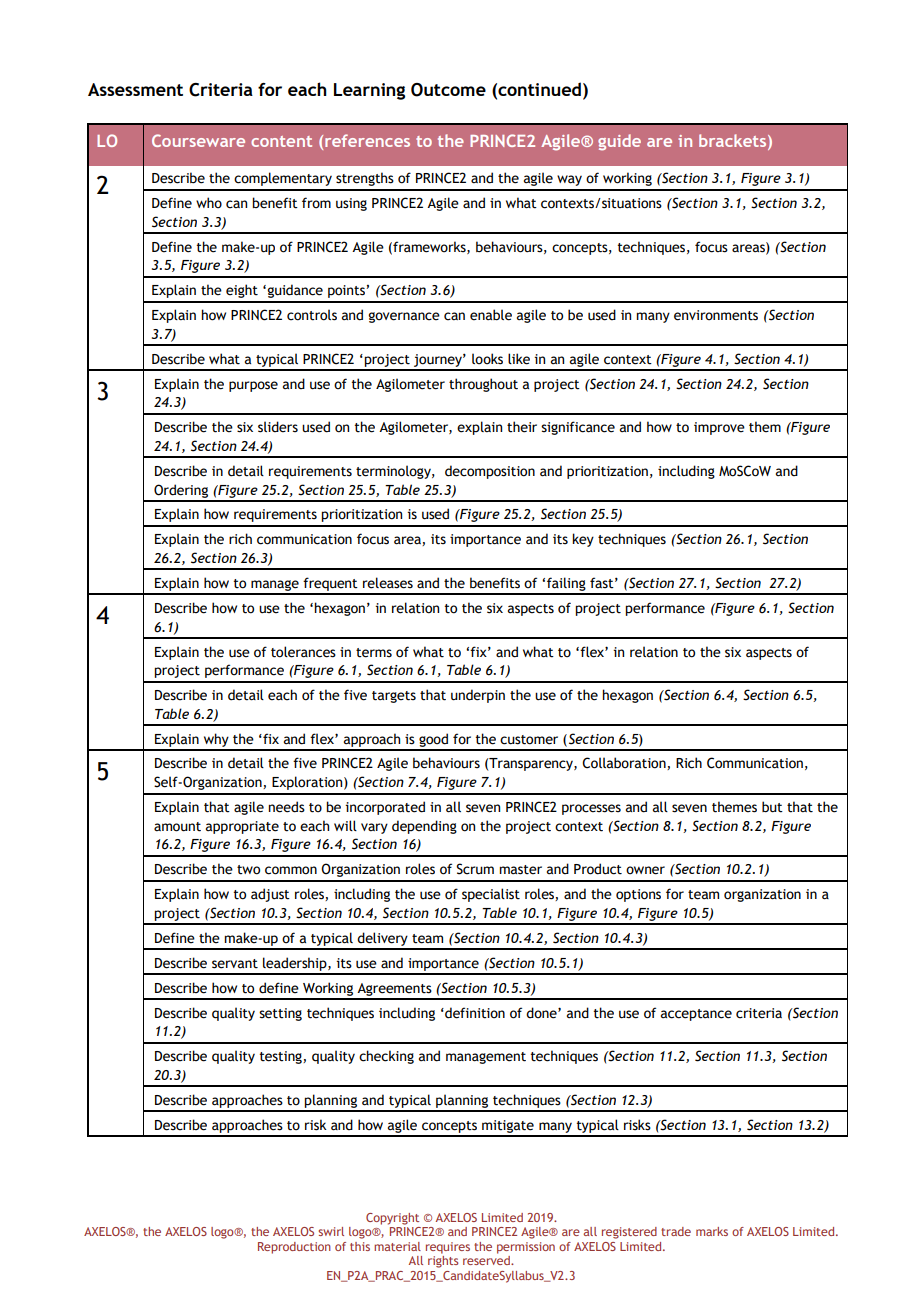 The height and width of the image is (1309, 924). Describe the element at coordinates (712, 1231) in the image. I see `marks` at that location.
